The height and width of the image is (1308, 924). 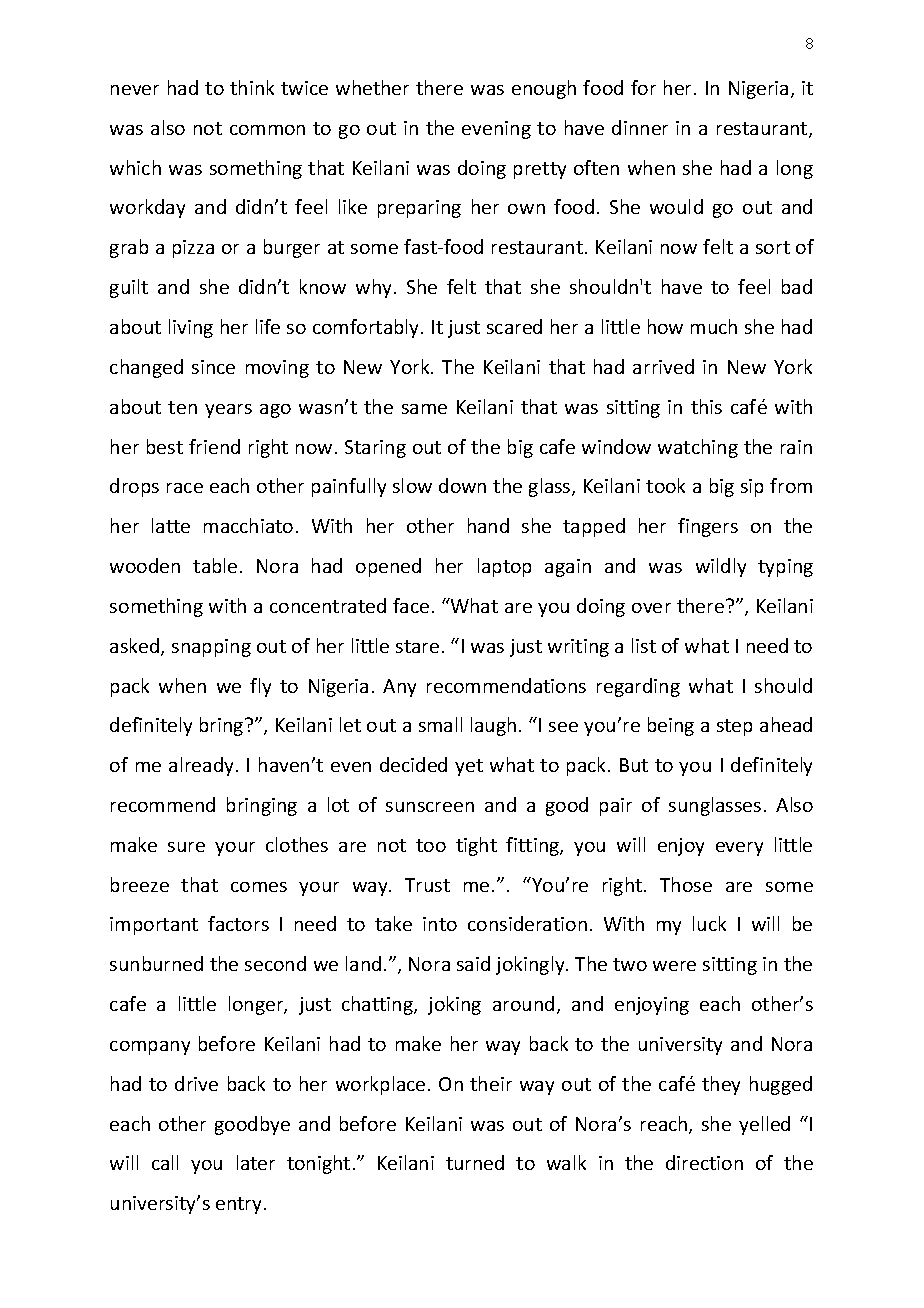 What do you see at coordinates (417, 646) in the image?
I see `stare` at bounding box center [417, 646].
